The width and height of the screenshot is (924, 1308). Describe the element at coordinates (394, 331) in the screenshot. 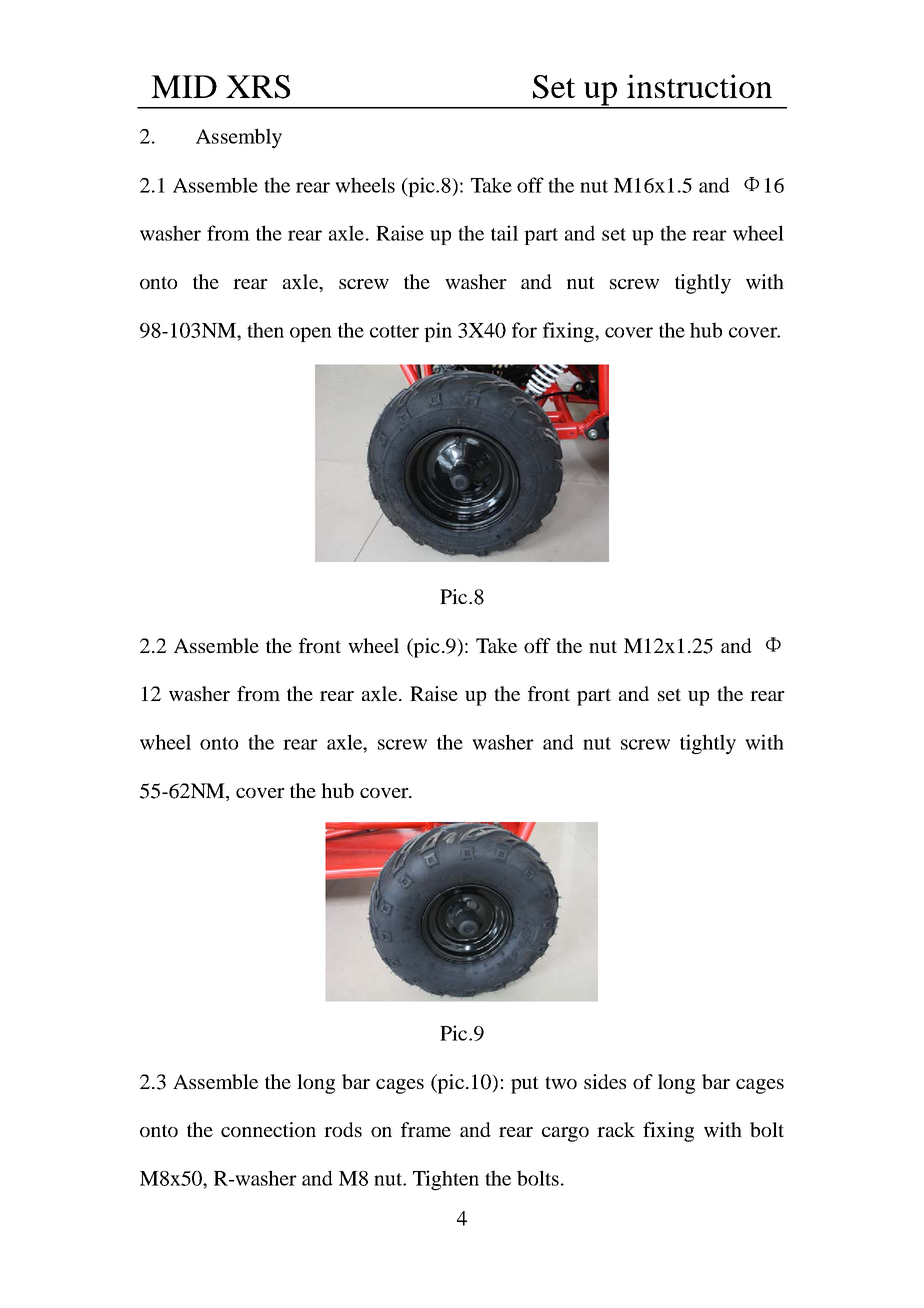

I see `cotter` at that location.
